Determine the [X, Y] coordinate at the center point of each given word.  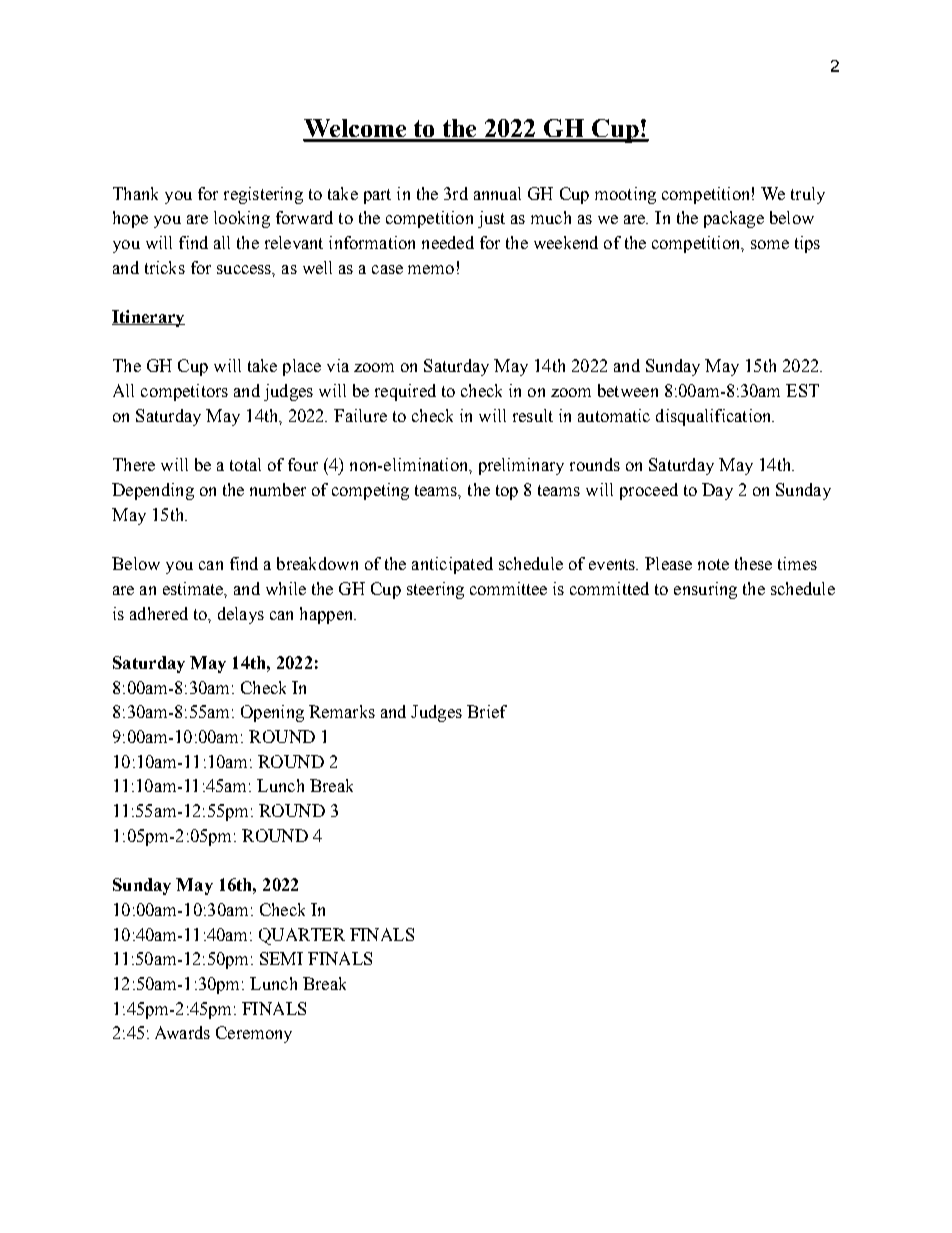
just [491, 219]
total [245, 464]
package [734, 219]
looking [242, 219]
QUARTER [302, 936]
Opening [272, 713]
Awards [182, 1032]
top [507, 492]
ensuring [705, 590]
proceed [649, 491]
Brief [487, 711]
